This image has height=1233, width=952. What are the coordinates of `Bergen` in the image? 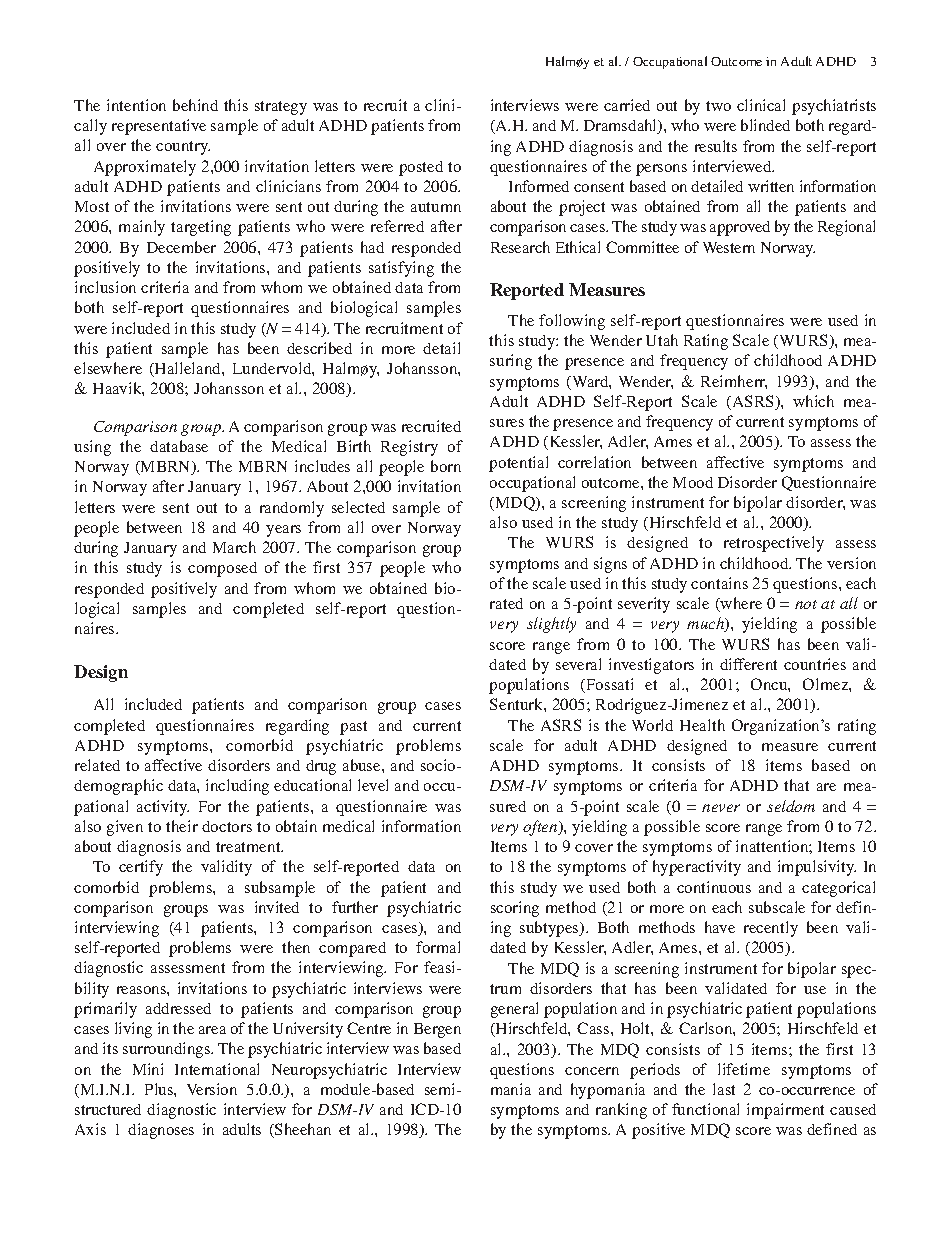 It's located at (437, 1030).
